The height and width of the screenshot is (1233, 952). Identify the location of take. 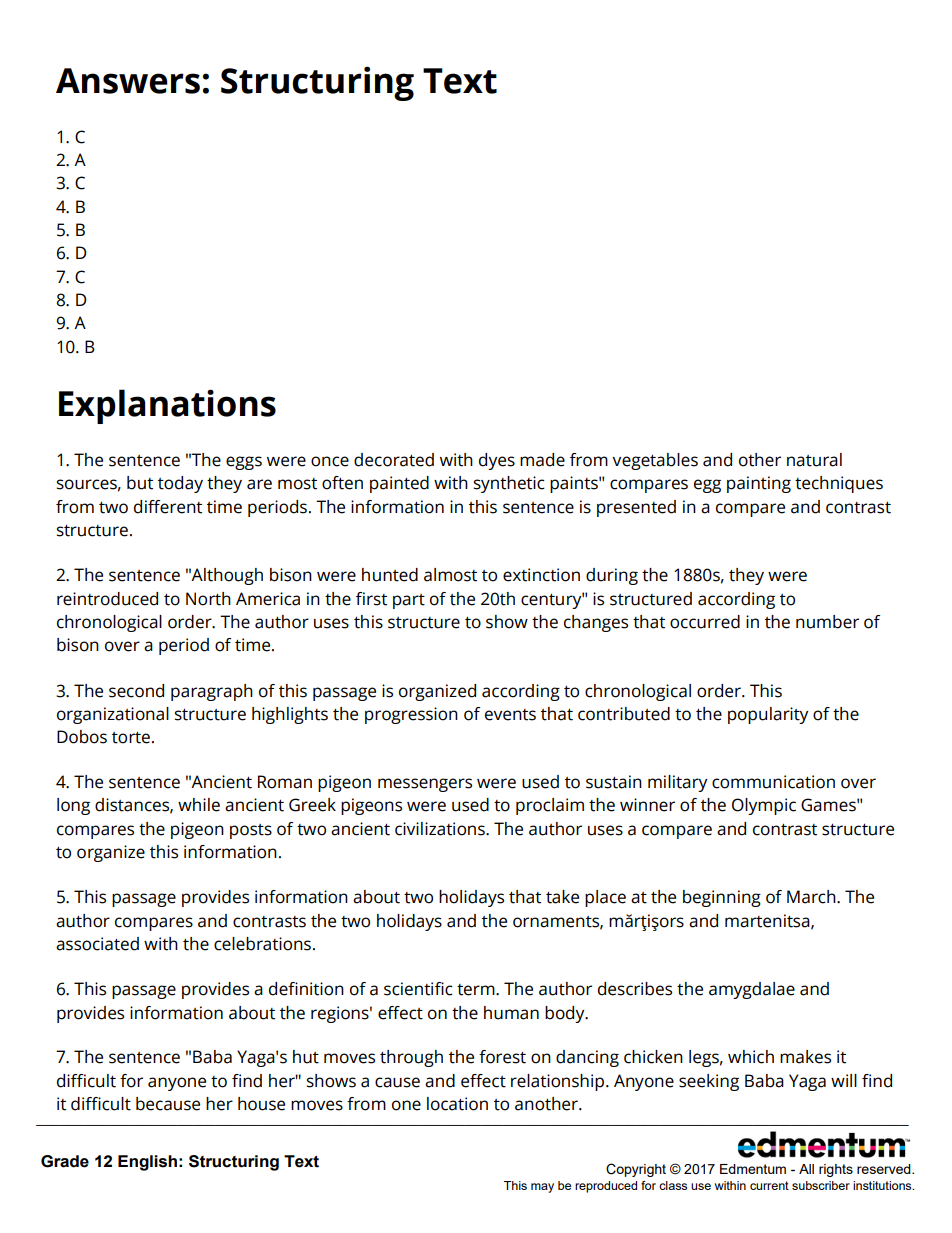
(562, 897).
